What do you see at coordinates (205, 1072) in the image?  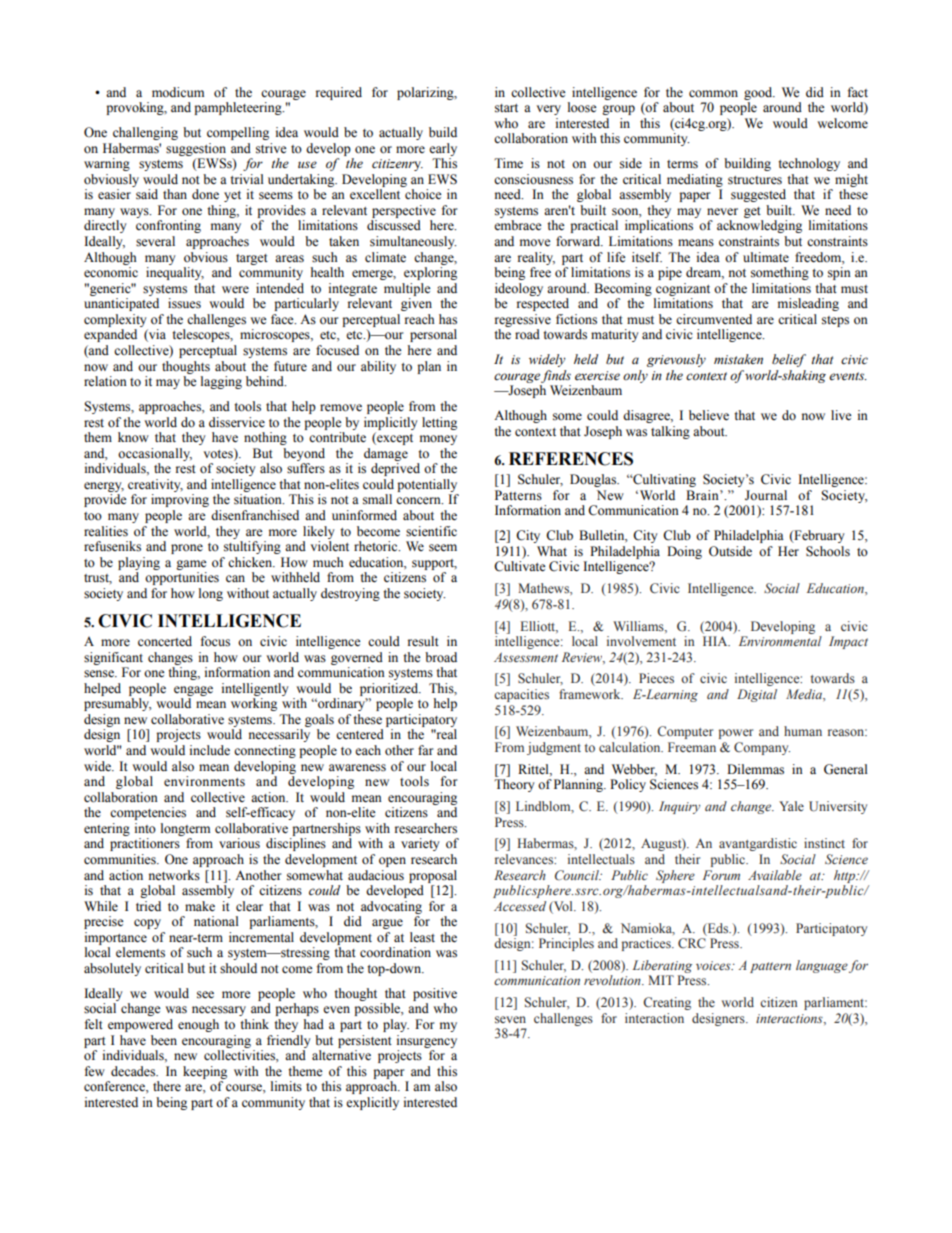 I see `keeping` at bounding box center [205, 1072].
